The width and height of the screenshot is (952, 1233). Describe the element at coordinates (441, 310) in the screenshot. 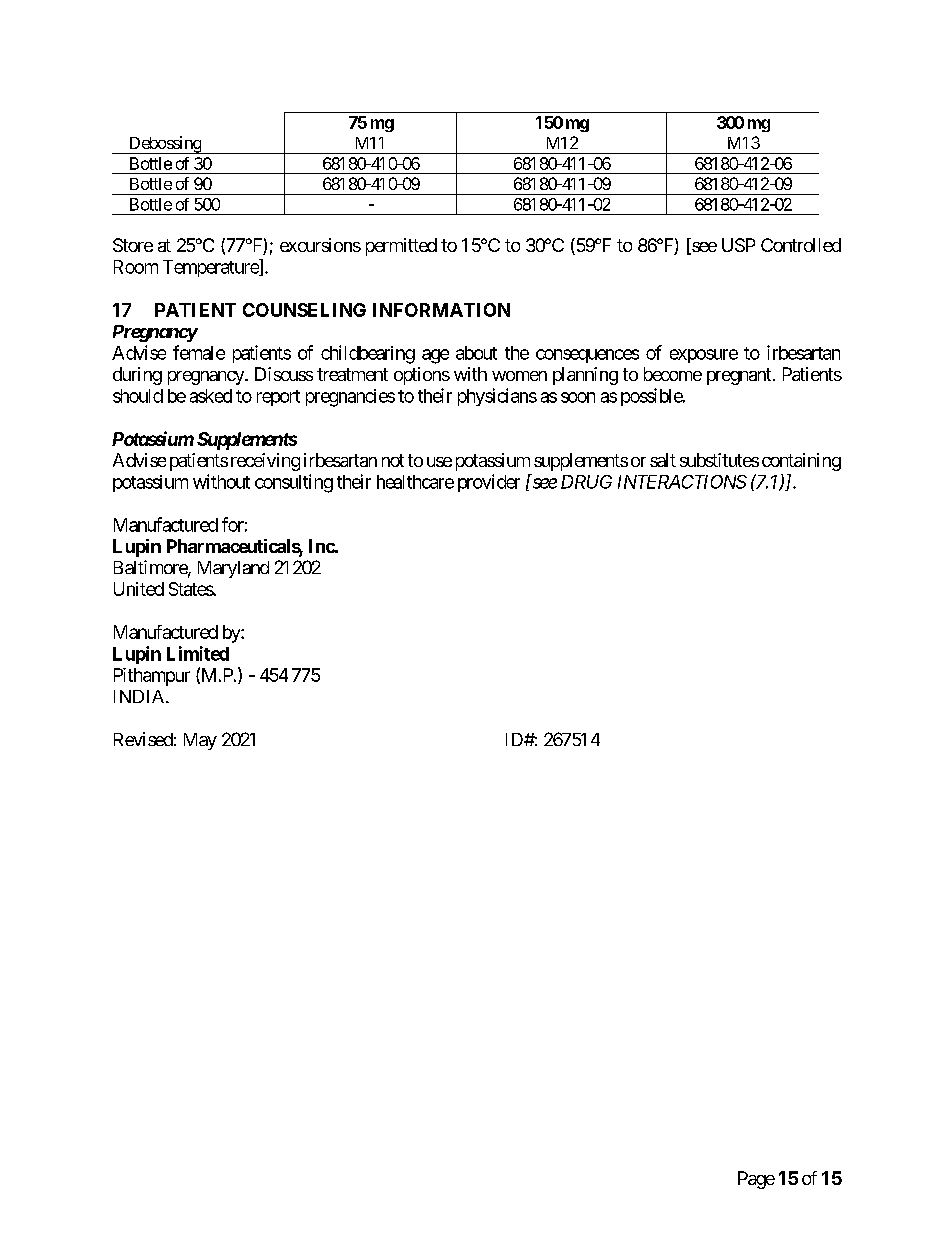

I see `INFORMATION` at that location.
